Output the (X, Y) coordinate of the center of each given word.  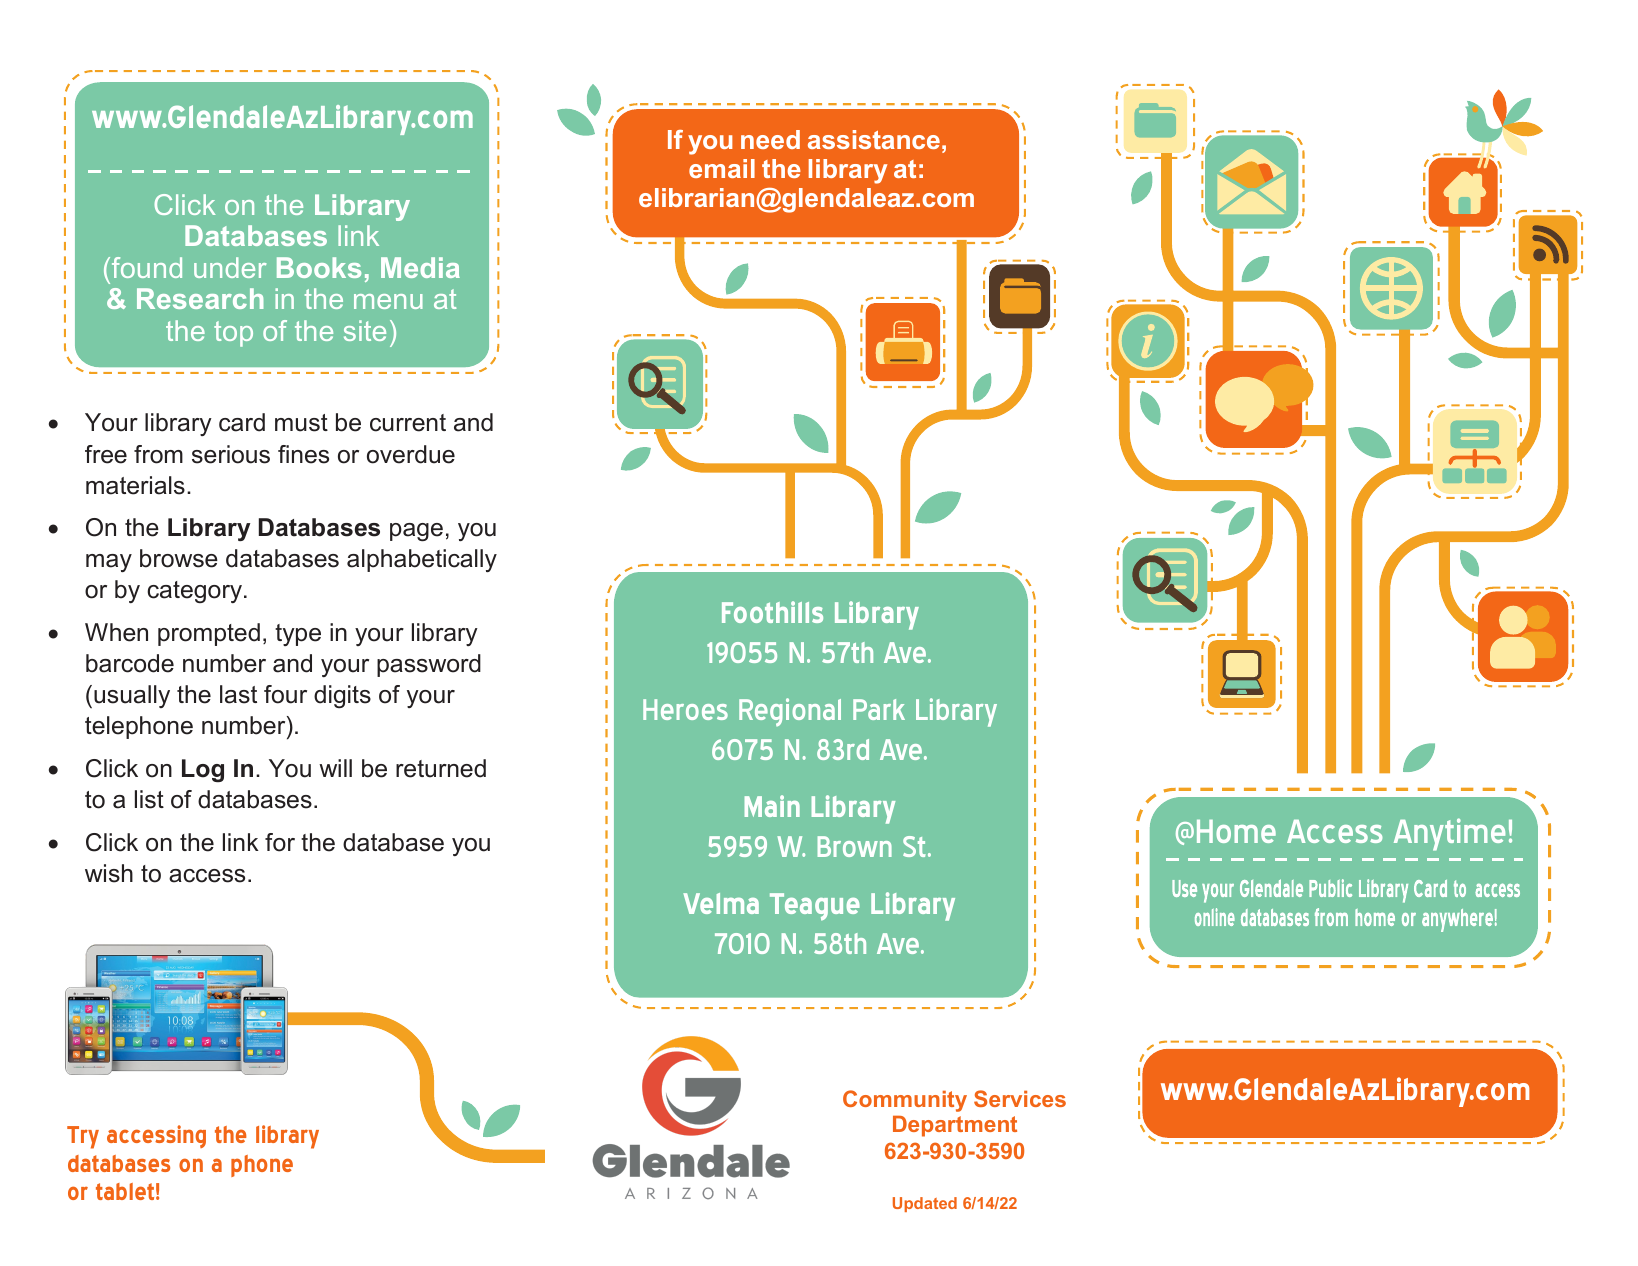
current (408, 423)
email (722, 168)
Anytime (1449, 834)
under (230, 267)
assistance (874, 139)
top (233, 334)
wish (109, 873)
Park (879, 709)
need (770, 139)
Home (1236, 831)
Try (83, 1137)
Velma (721, 903)
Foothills (772, 612)
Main (772, 806)
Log (203, 770)
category (194, 592)
